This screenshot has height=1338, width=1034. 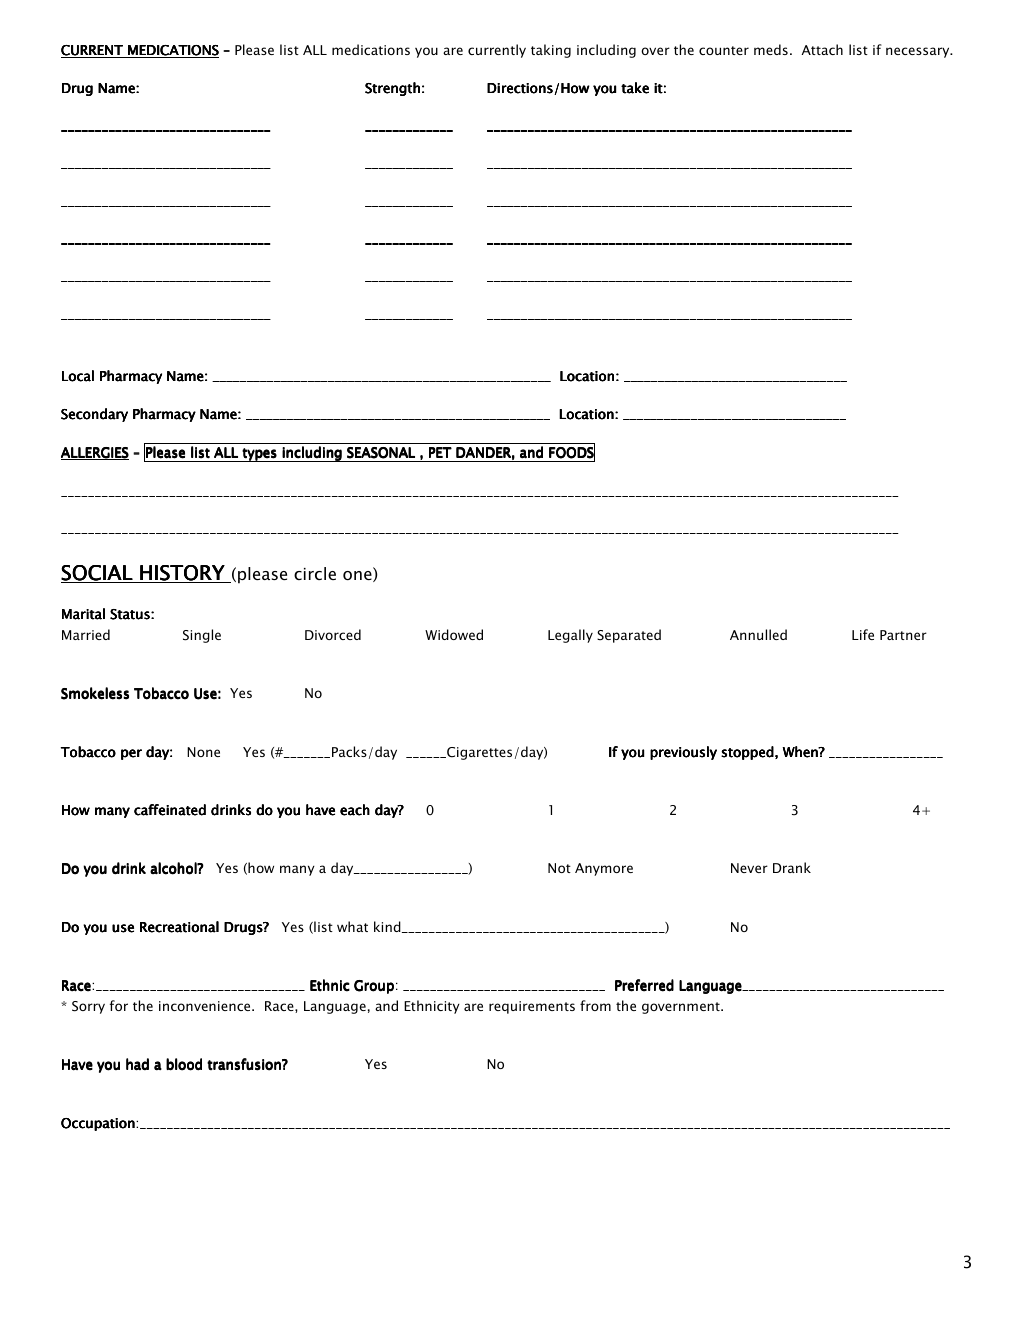 What do you see at coordinates (822, 49) in the screenshot?
I see `Attach` at bounding box center [822, 49].
